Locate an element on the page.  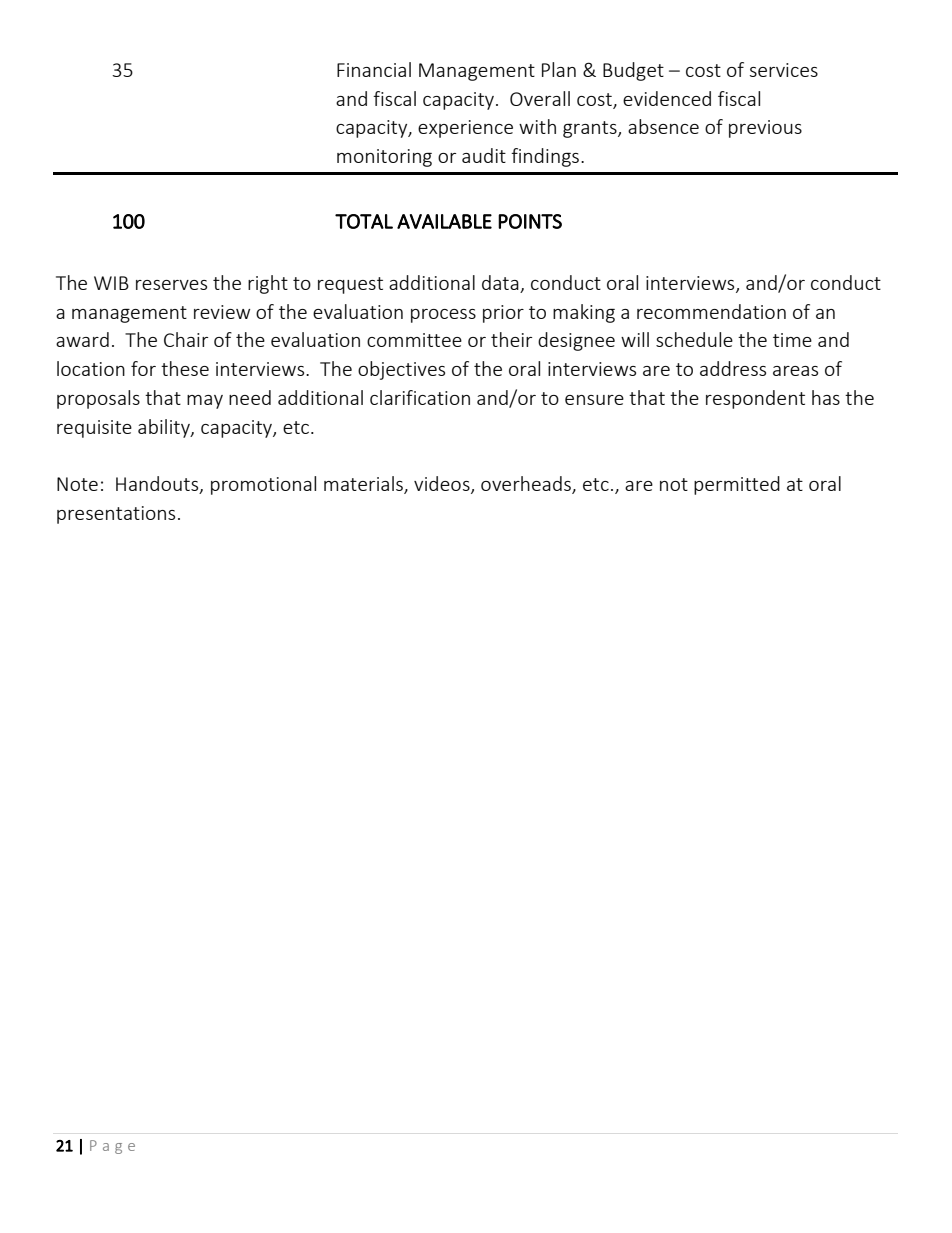
audit is located at coordinates (484, 155).
